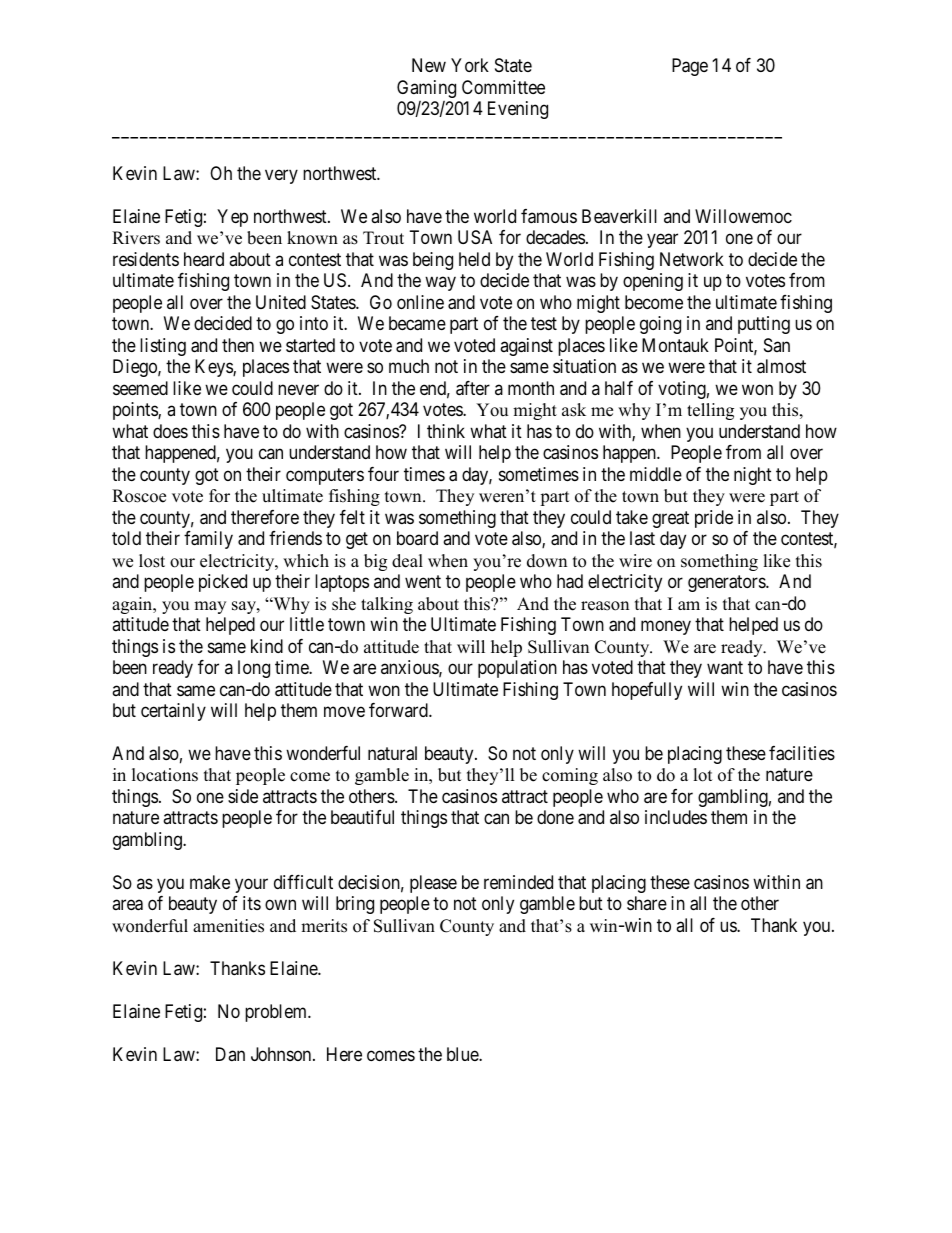 Image resolution: width=952 pixels, height=1233 pixels. What do you see at coordinates (764, 325) in the image?
I see `putting` at bounding box center [764, 325].
